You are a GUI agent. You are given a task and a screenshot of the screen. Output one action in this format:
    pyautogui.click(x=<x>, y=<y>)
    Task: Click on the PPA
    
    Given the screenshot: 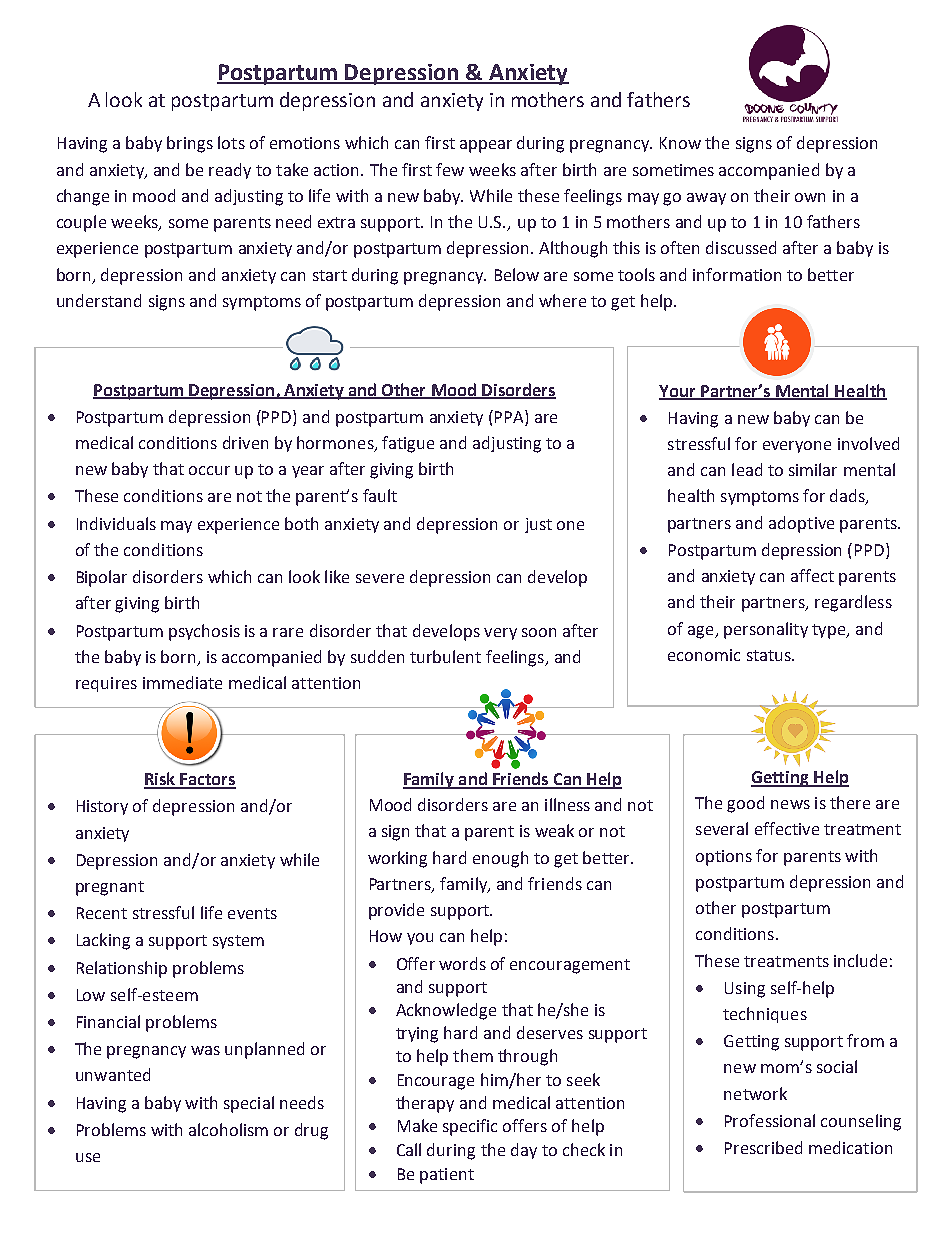 What is the action you would take?
    pyautogui.click(x=510, y=416)
